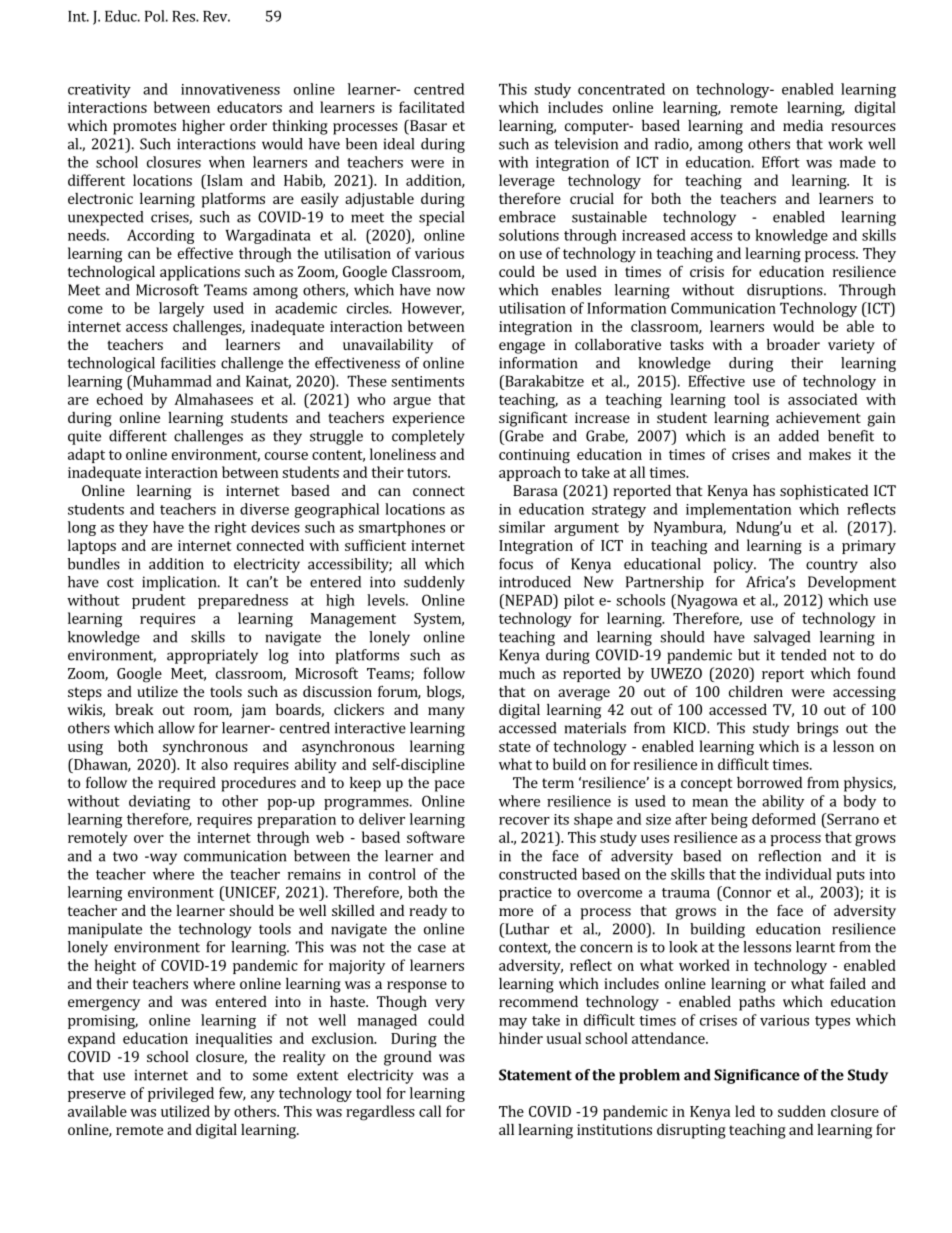  Describe the element at coordinates (86, 455) in the document. I see `adapt` at that location.
